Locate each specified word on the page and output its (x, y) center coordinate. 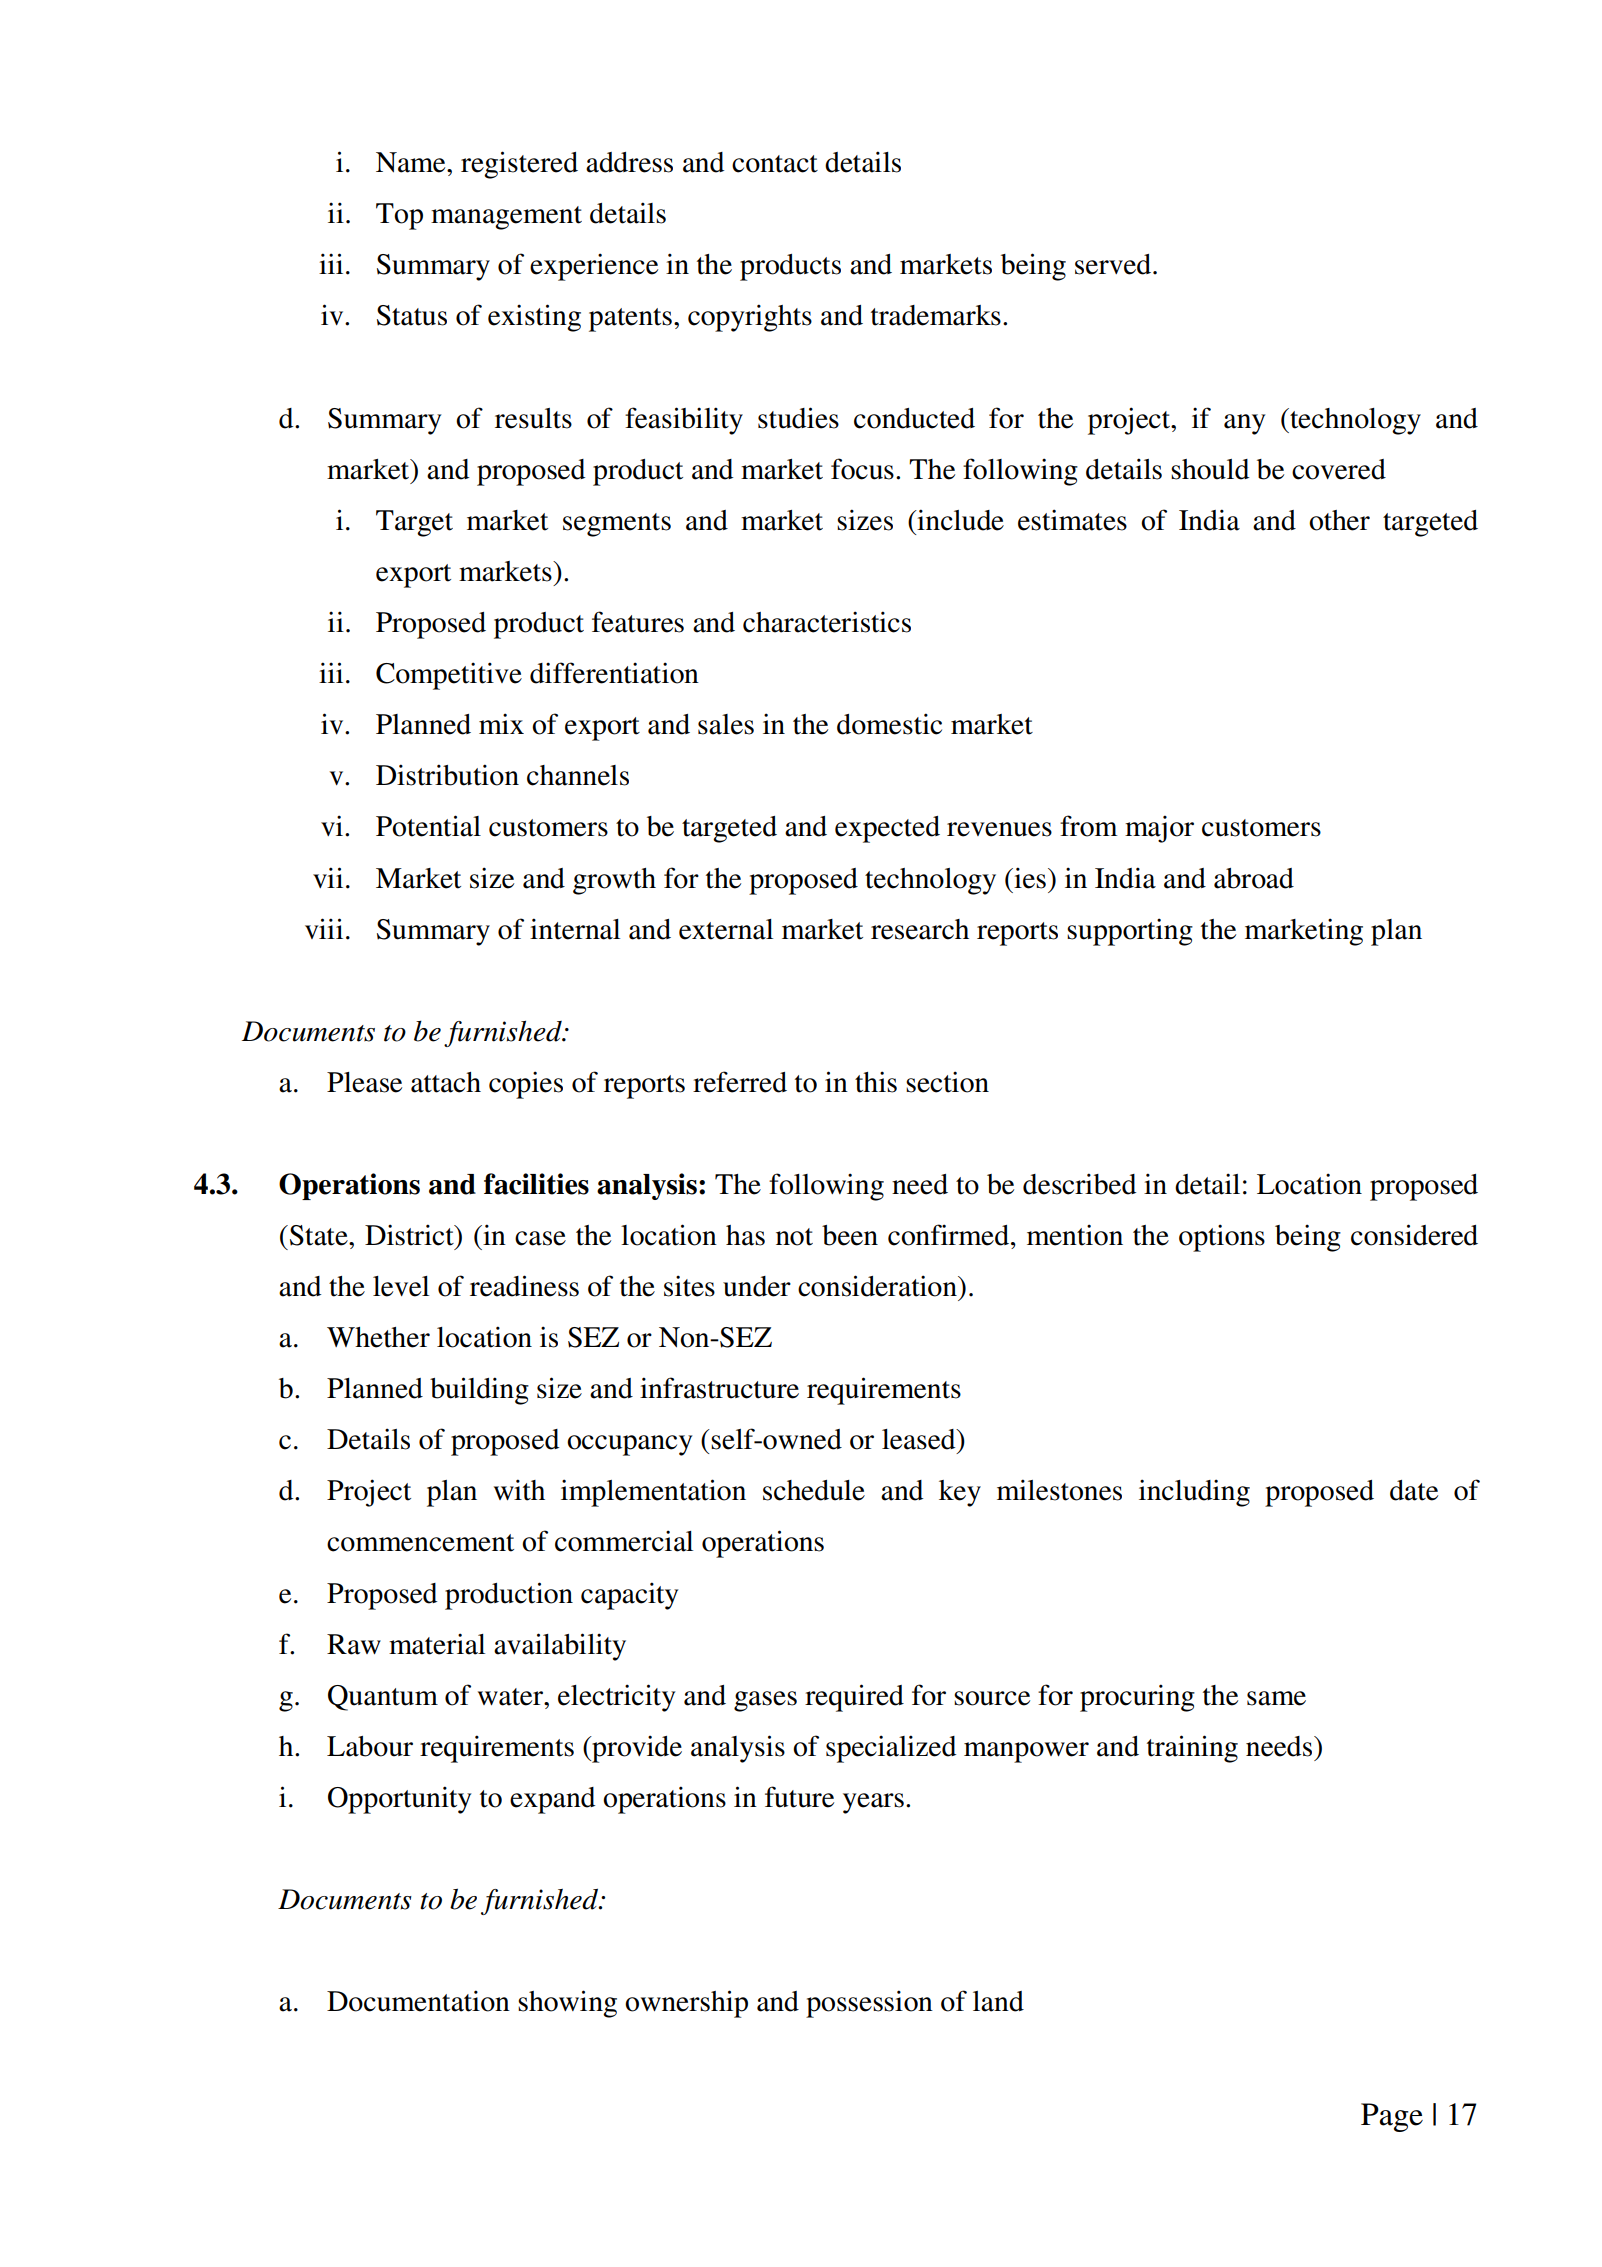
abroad (1254, 878)
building (479, 1391)
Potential (428, 826)
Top (399, 216)
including (1194, 1493)
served (1114, 264)
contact (775, 164)
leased (920, 1439)
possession (869, 2004)
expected (887, 829)
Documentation (418, 2001)
